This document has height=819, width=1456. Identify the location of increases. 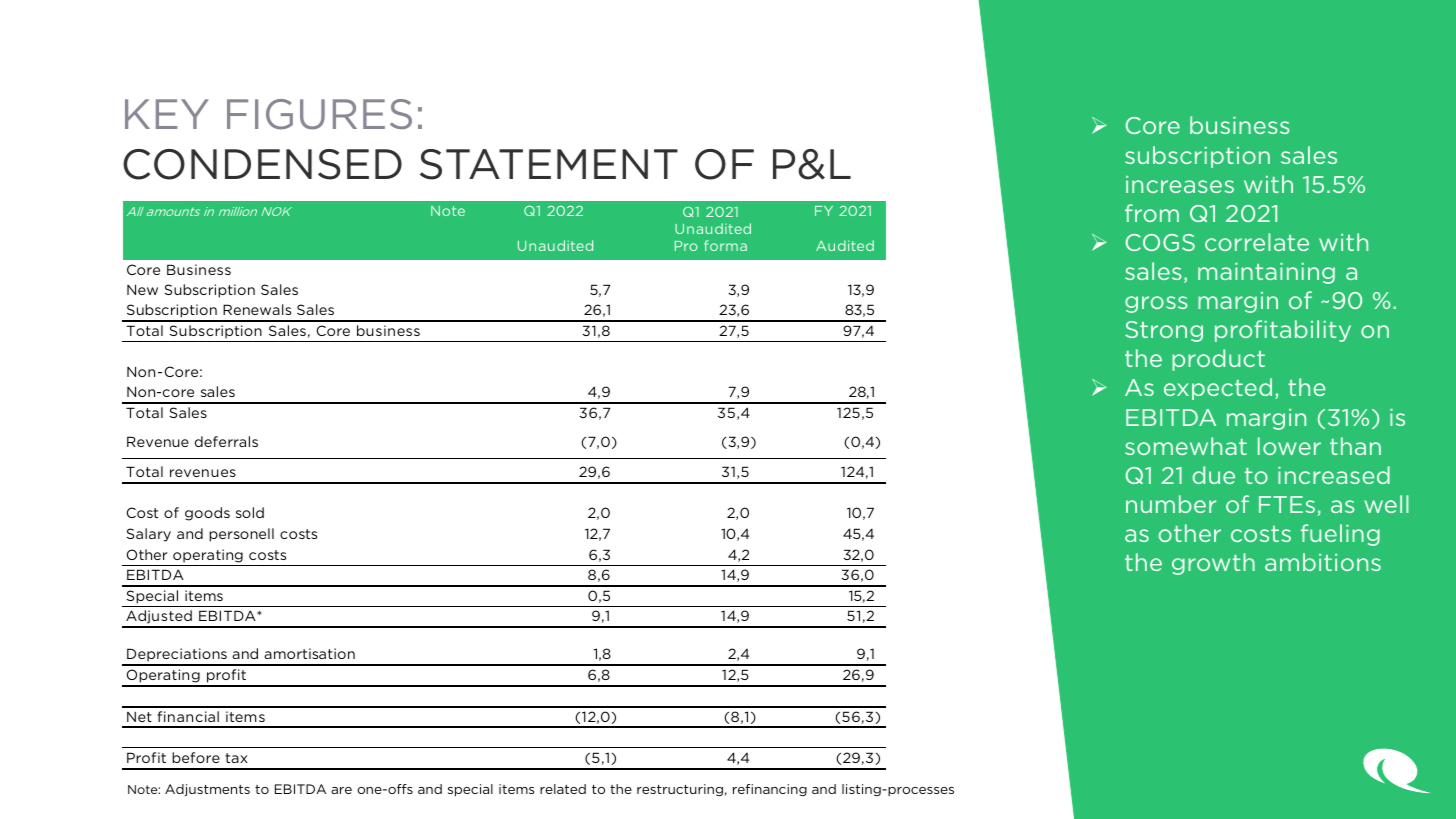
(1180, 184).
